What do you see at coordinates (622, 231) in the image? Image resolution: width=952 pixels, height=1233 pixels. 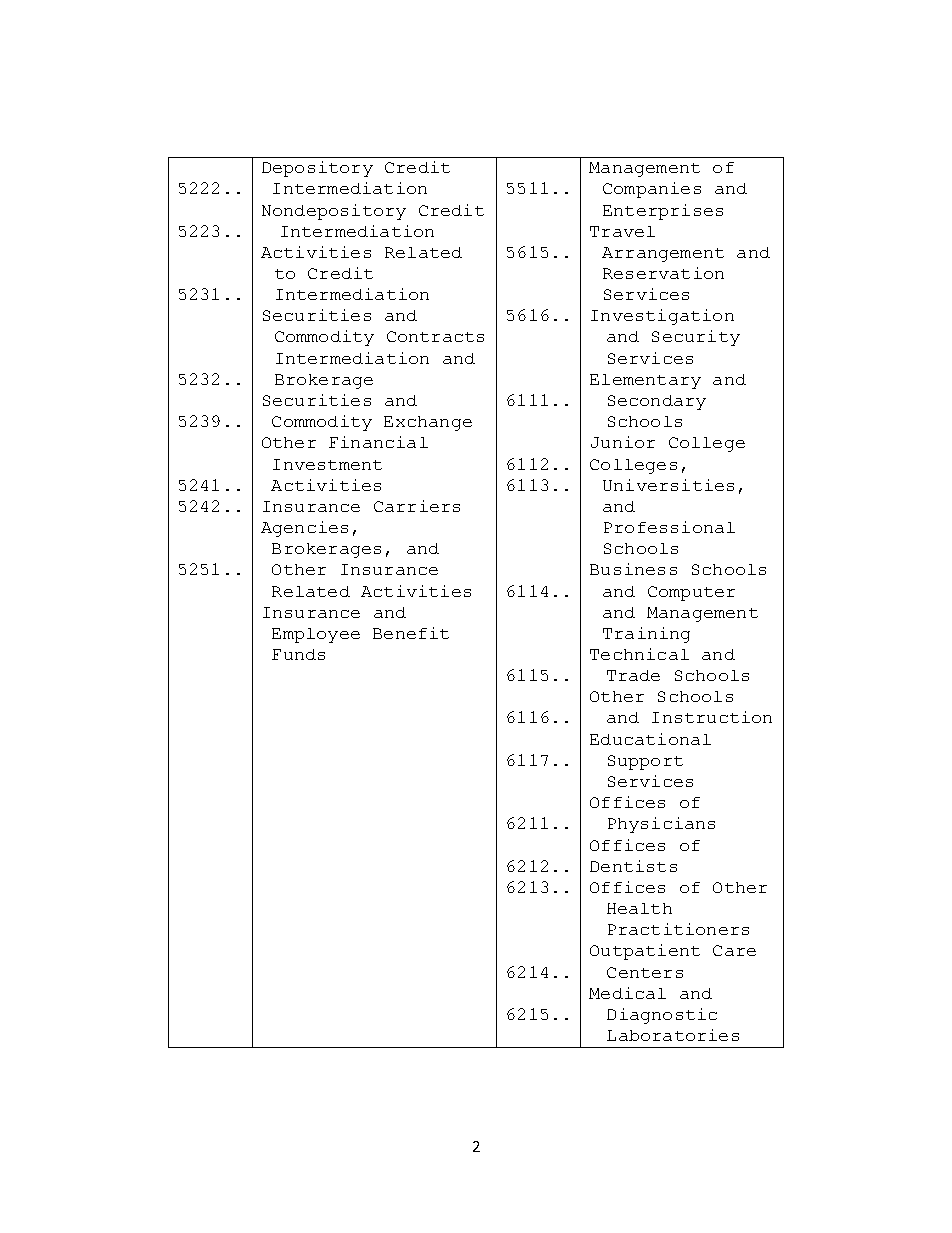 I see `Travel` at bounding box center [622, 231].
